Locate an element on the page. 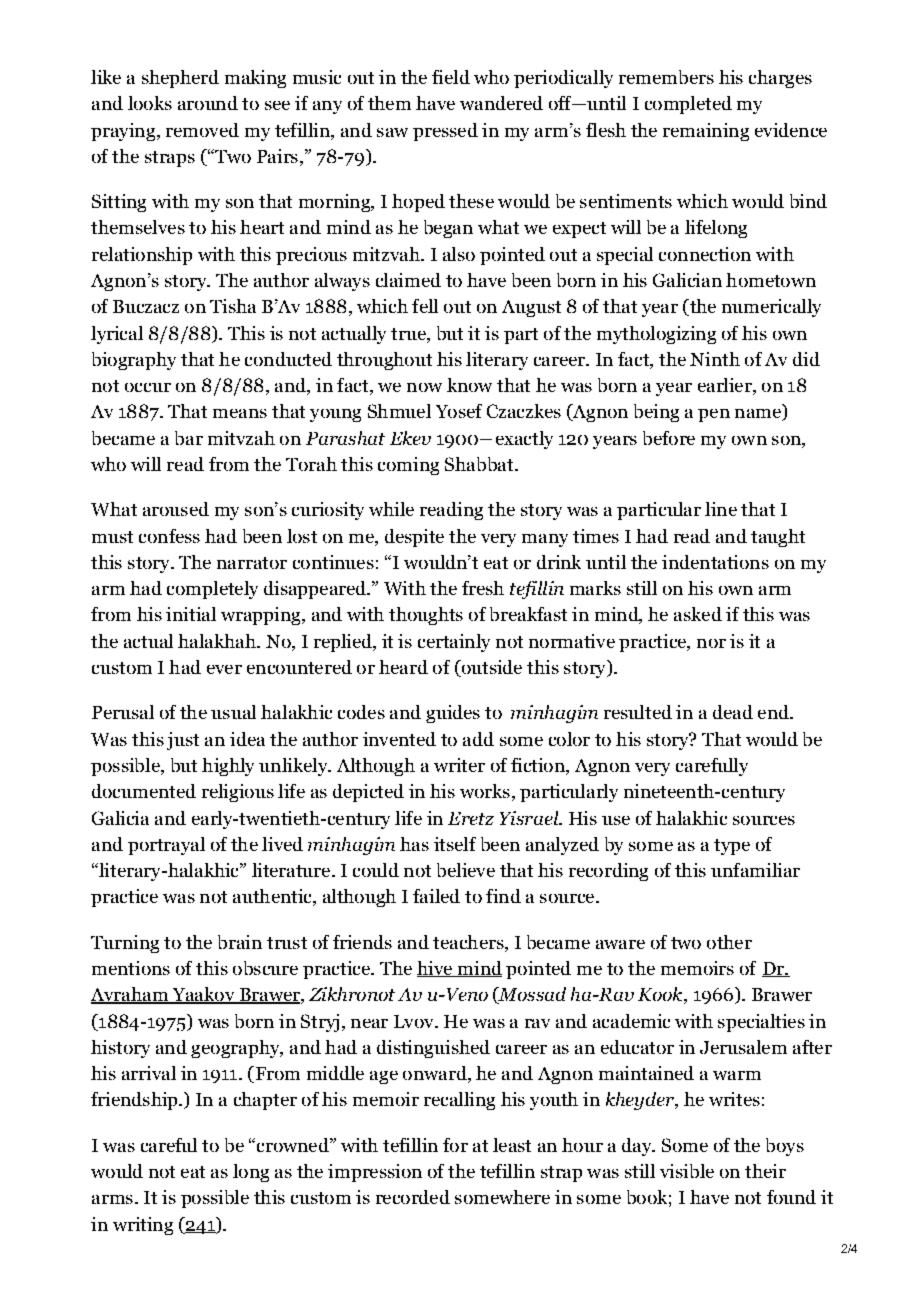 This page has height=1308, width=924. around is located at coordinates (208, 103).
